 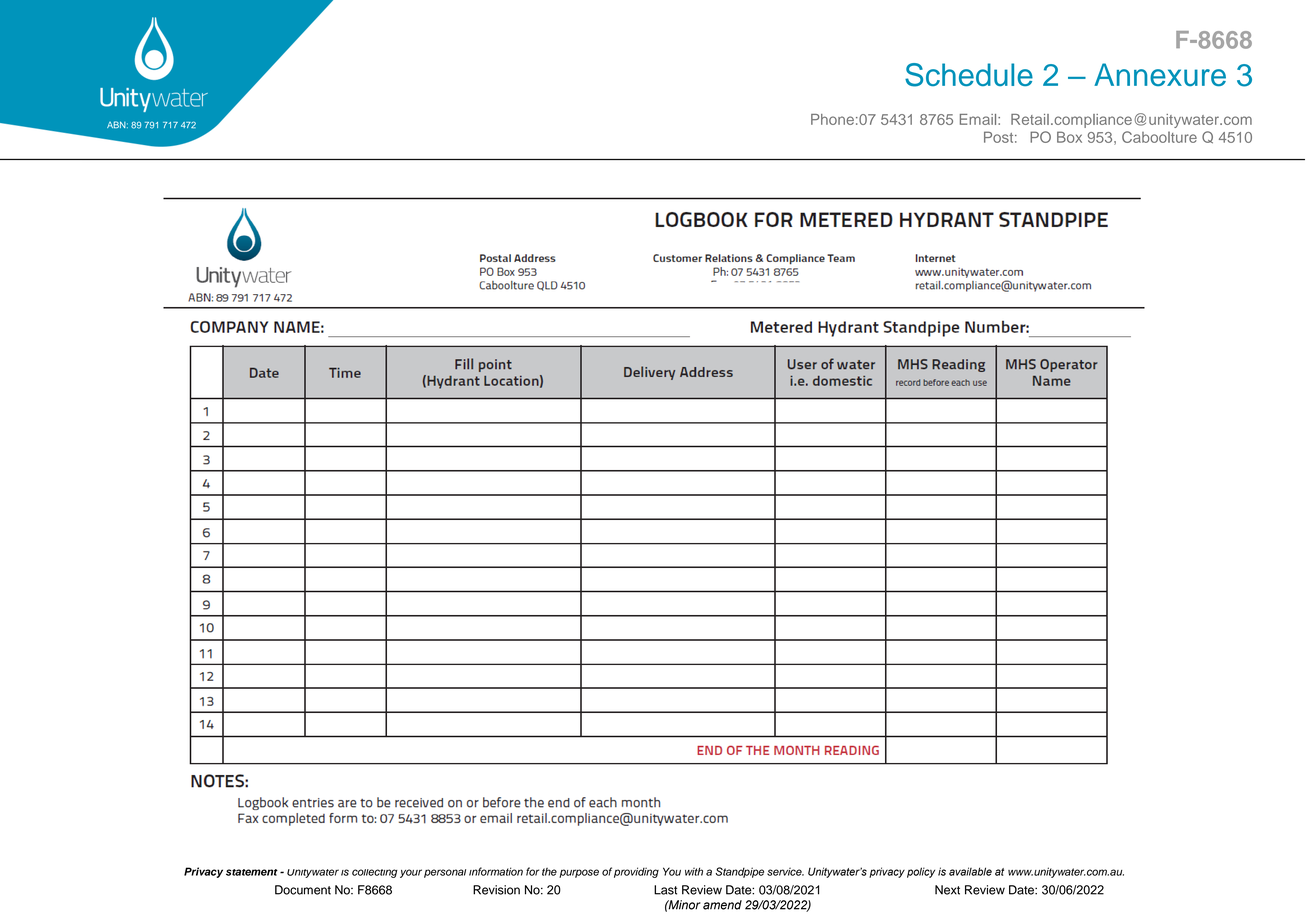 I want to click on text, so click(x=786, y=476).
